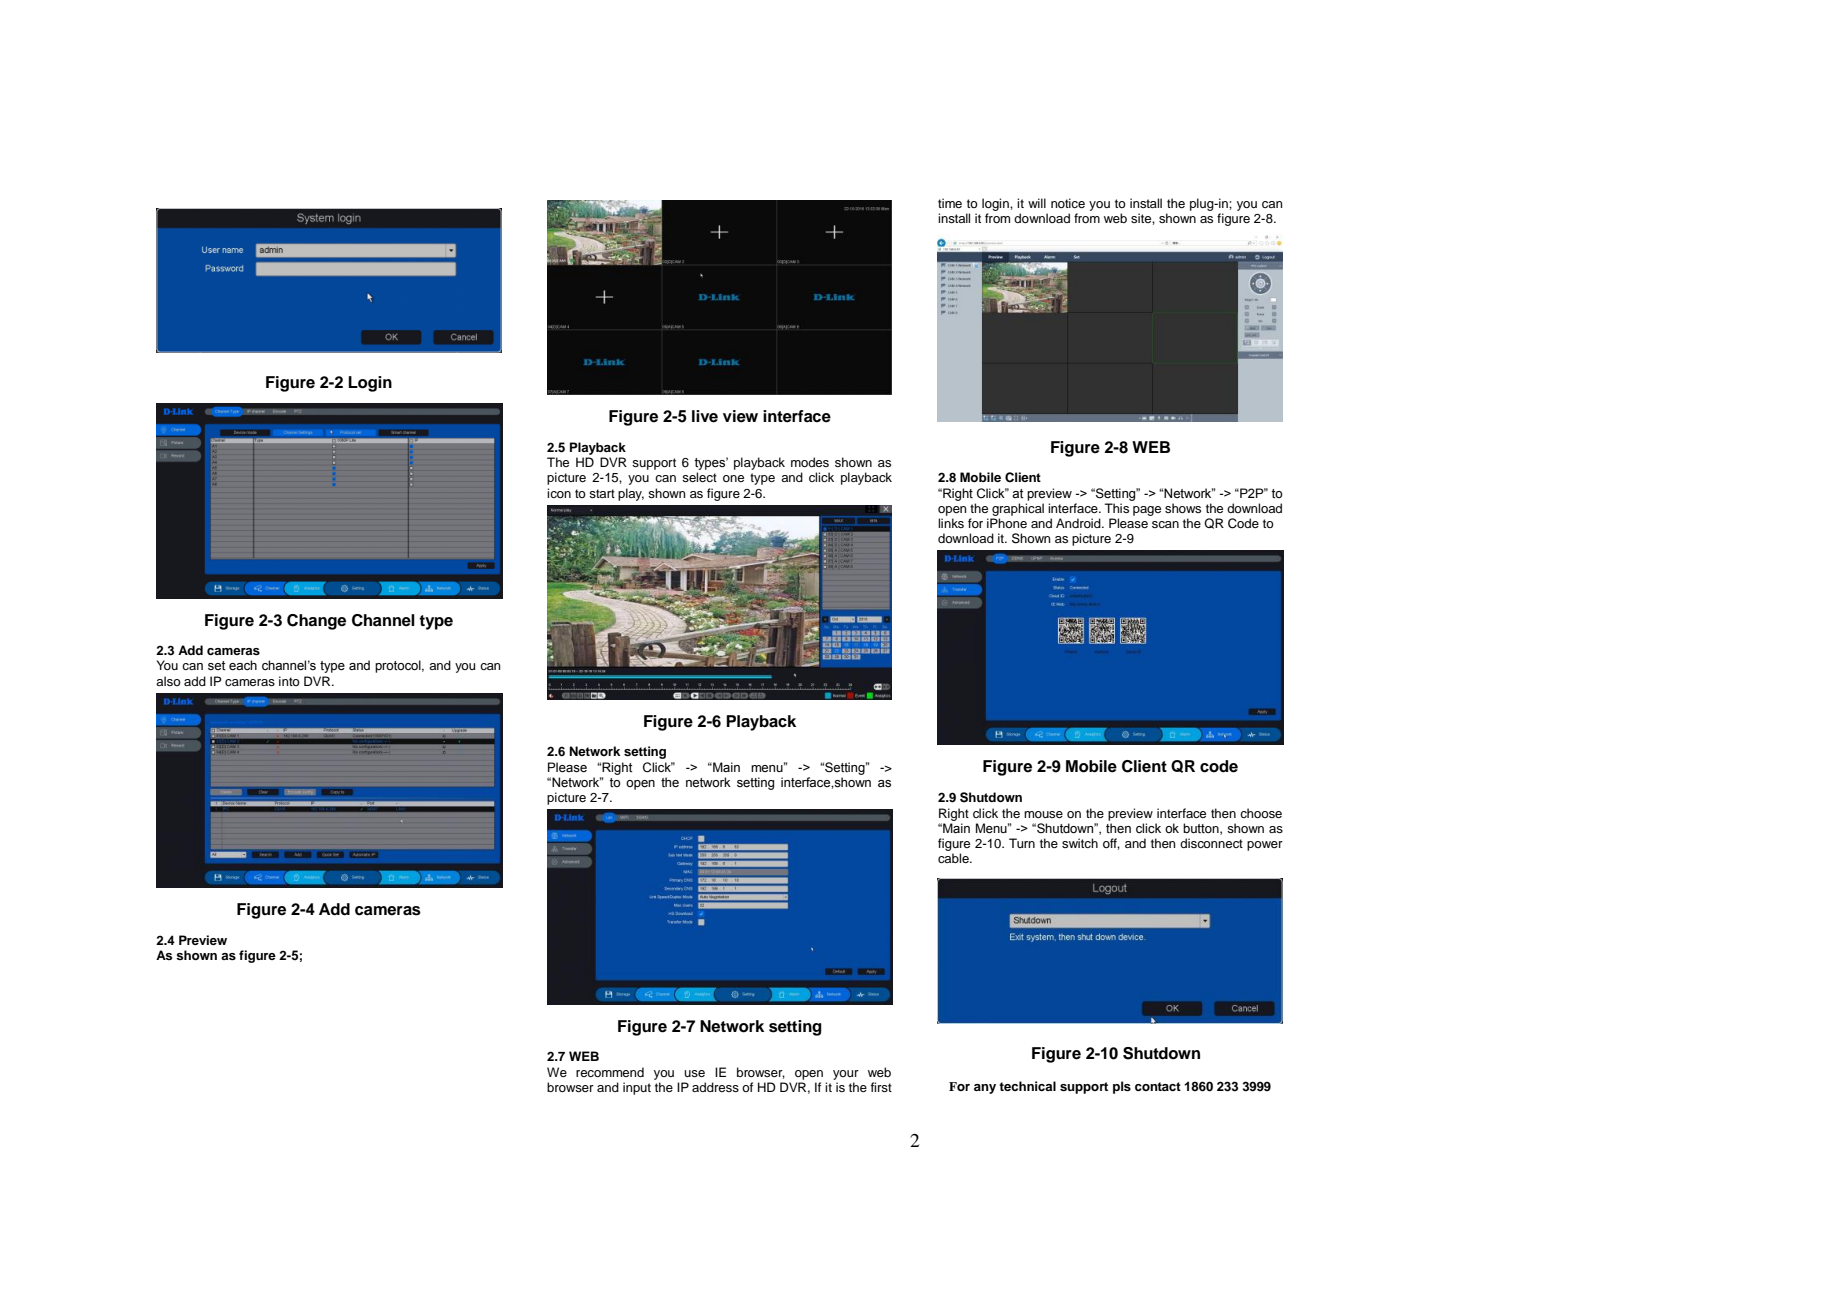 Image resolution: width=1830 pixels, height=1294 pixels. Describe the element at coordinates (559, 493) in the screenshot. I see `icon` at that location.
